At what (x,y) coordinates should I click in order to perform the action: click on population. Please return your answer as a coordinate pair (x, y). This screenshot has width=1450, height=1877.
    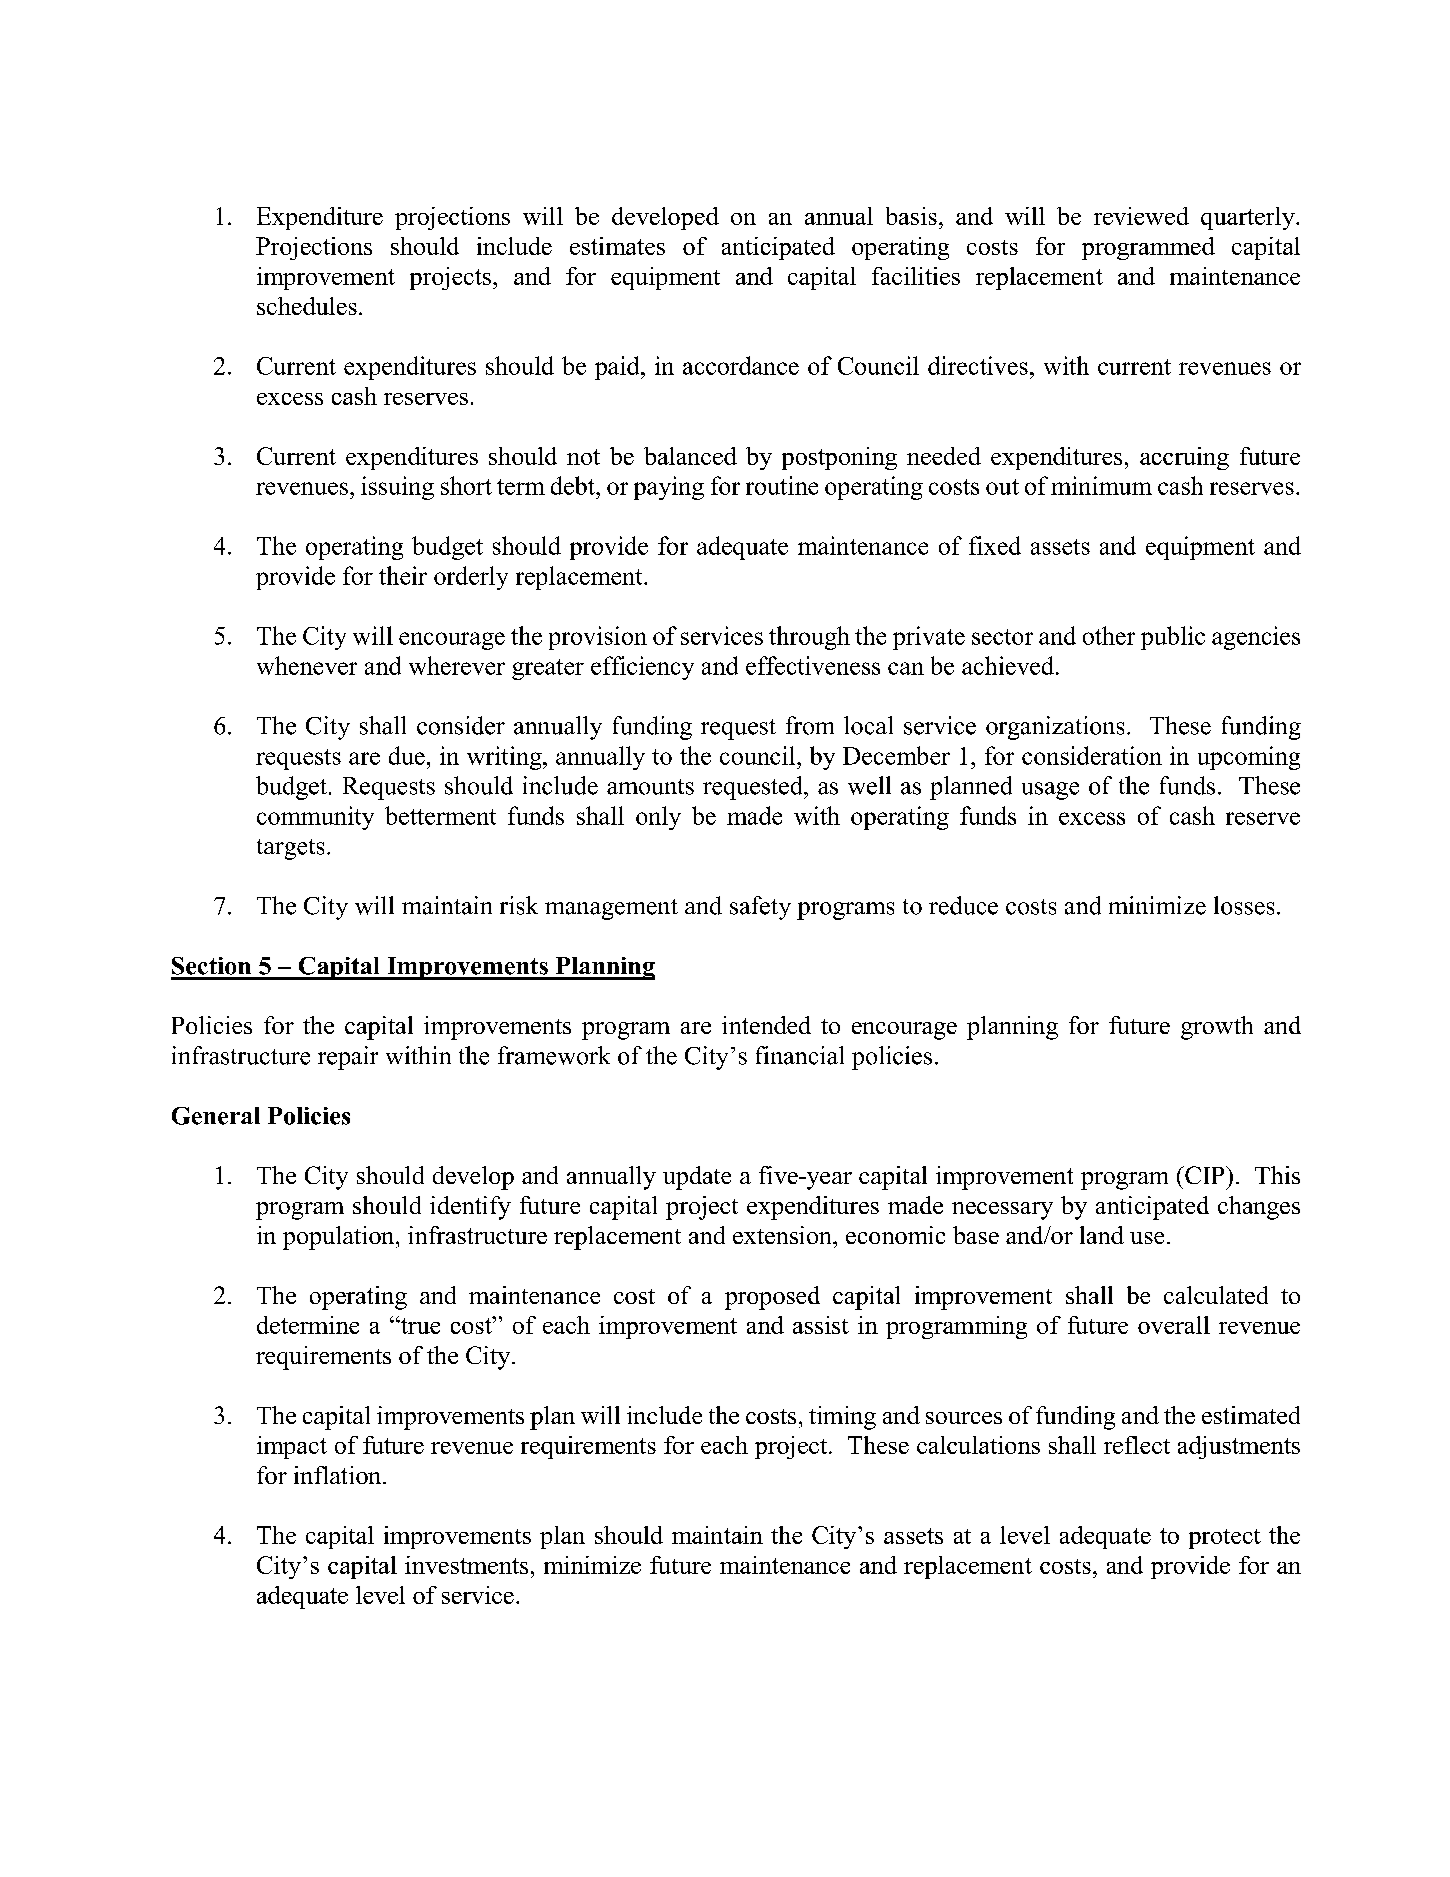
    Looking at the image, I should click on (340, 1238).
